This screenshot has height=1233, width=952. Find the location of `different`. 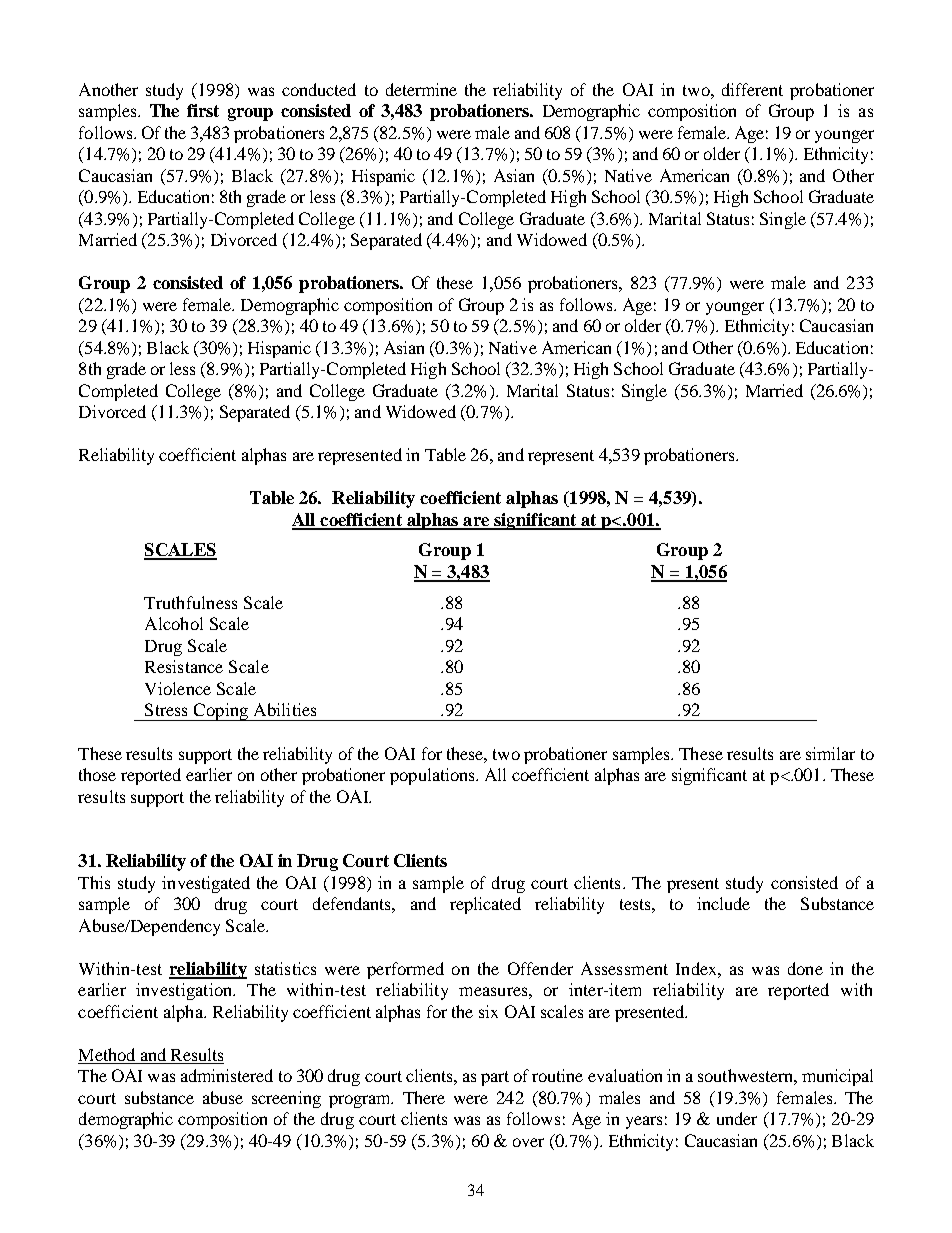

different is located at coordinates (752, 89).
